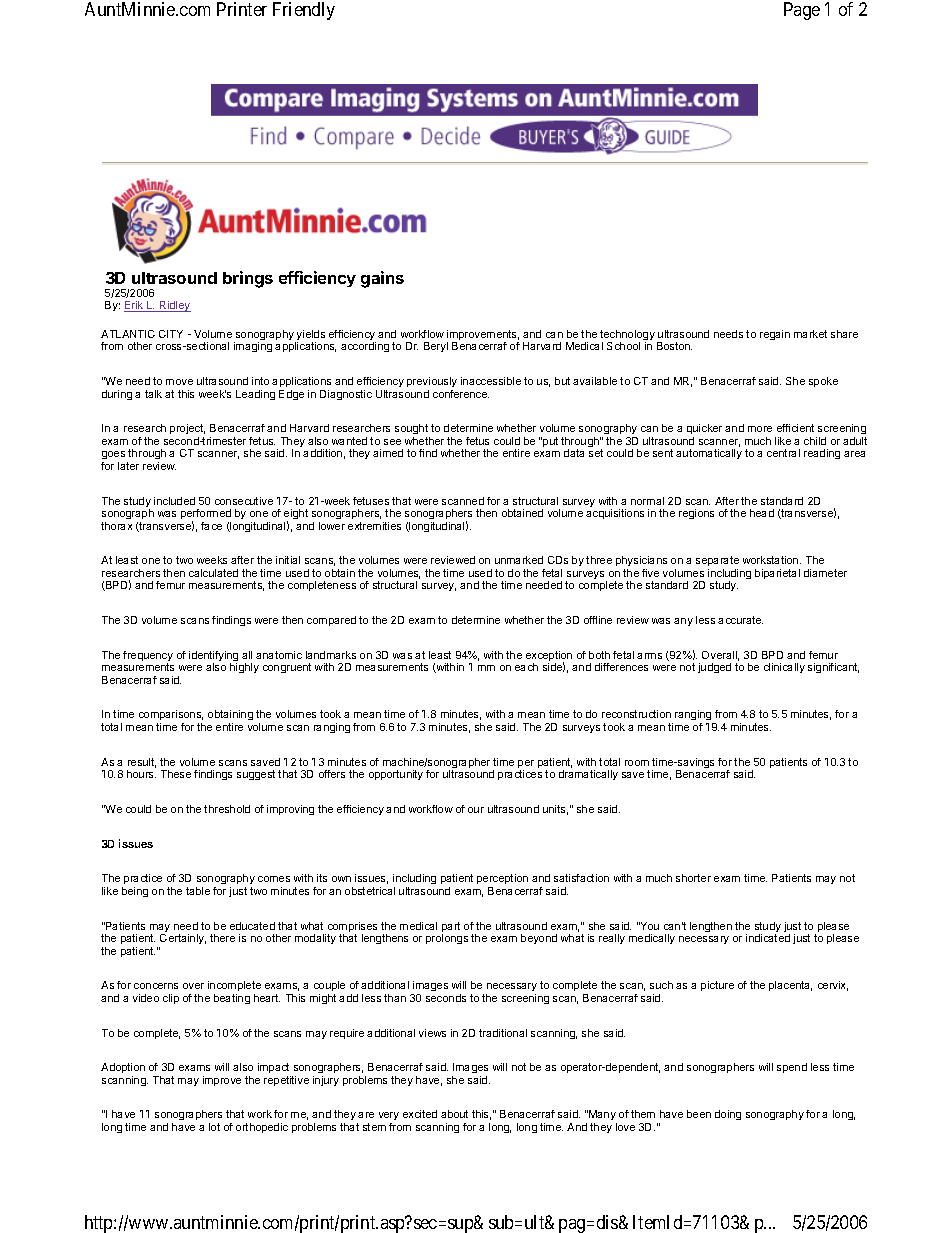  What do you see at coordinates (775, 335) in the image?
I see `regain` at bounding box center [775, 335].
